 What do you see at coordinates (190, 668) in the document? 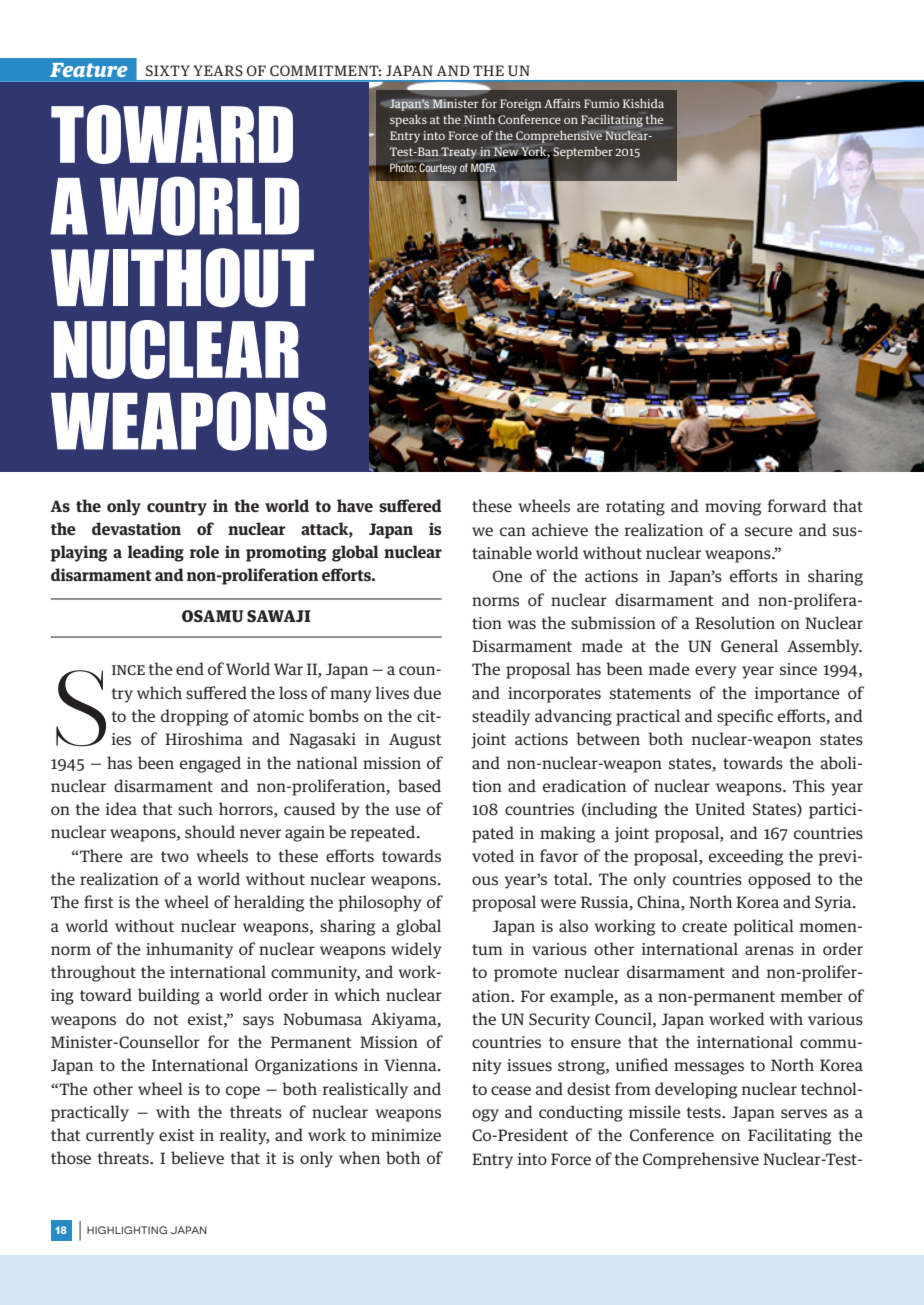
I see `end` at bounding box center [190, 668].
